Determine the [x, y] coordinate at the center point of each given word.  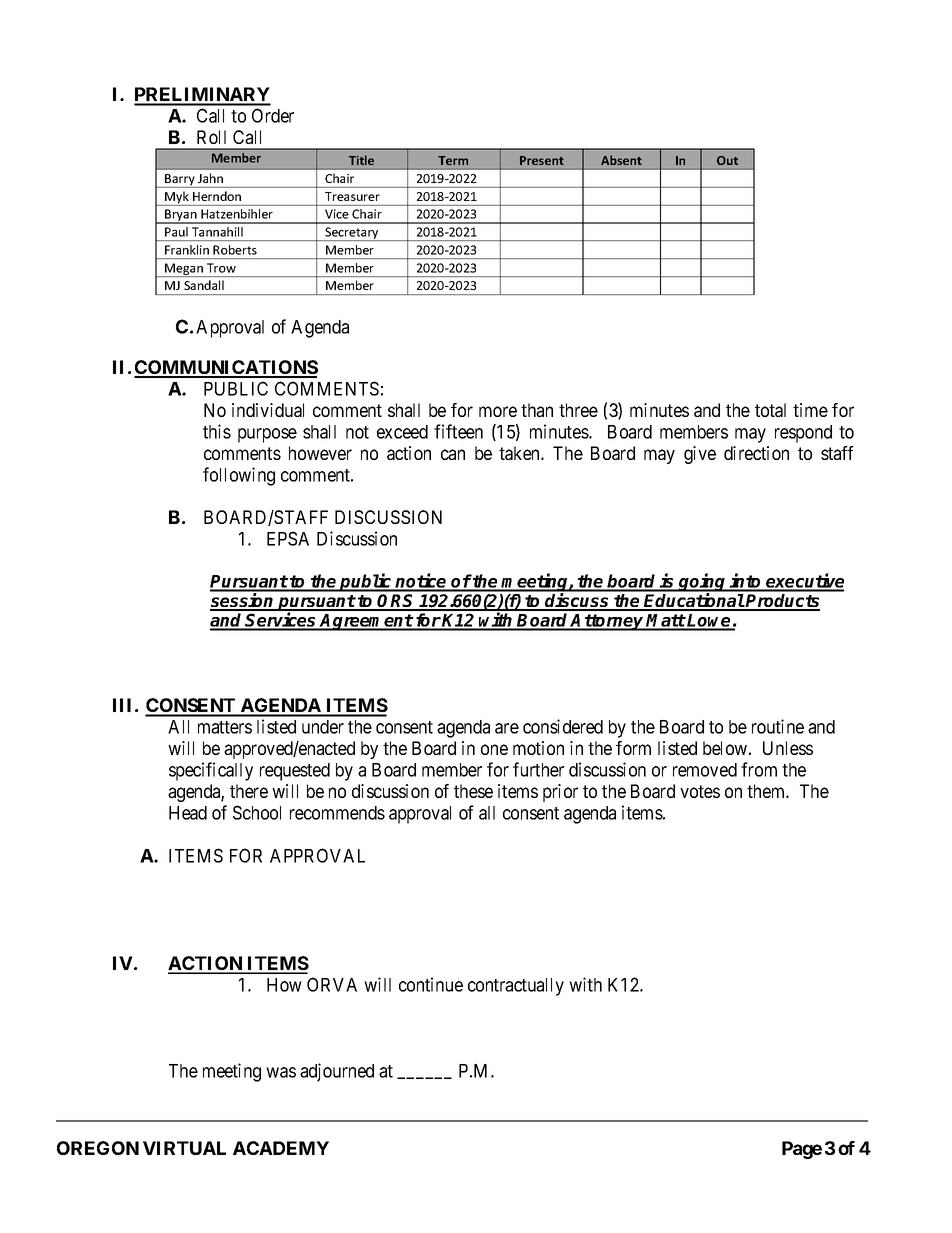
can [453, 454]
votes [700, 791]
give [700, 455]
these [473, 791]
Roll [211, 137]
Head [188, 813]
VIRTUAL [184, 1148]
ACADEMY [281, 1148]
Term [453, 160]
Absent [621, 160]
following [239, 476]
